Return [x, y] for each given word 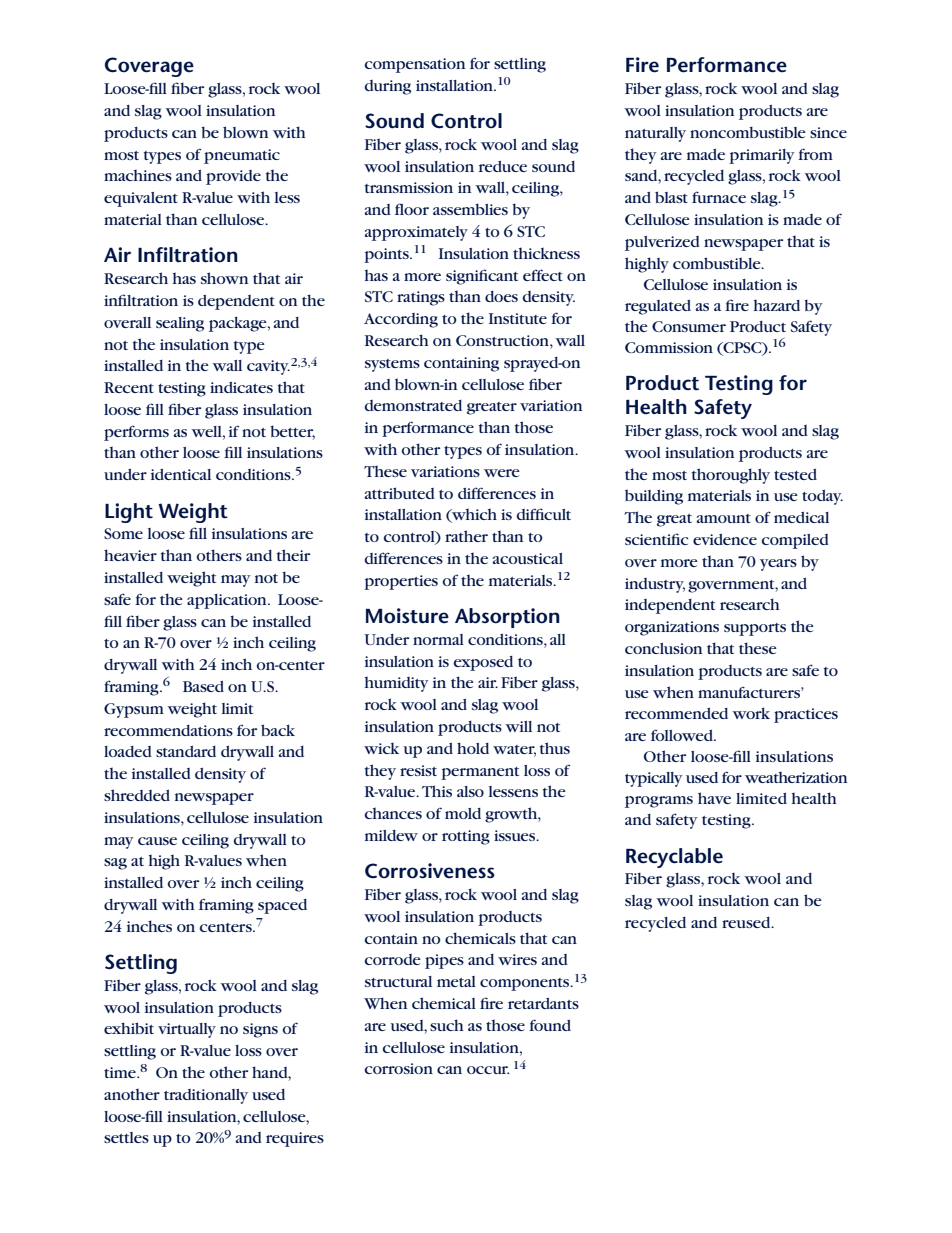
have [714, 798]
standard [186, 751]
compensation [414, 65]
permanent [480, 773]
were [502, 473]
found [550, 1025]
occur [488, 1070]
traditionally [206, 1096]
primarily [762, 156]
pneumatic [242, 156]
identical [181, 474]
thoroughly [731, 476]
